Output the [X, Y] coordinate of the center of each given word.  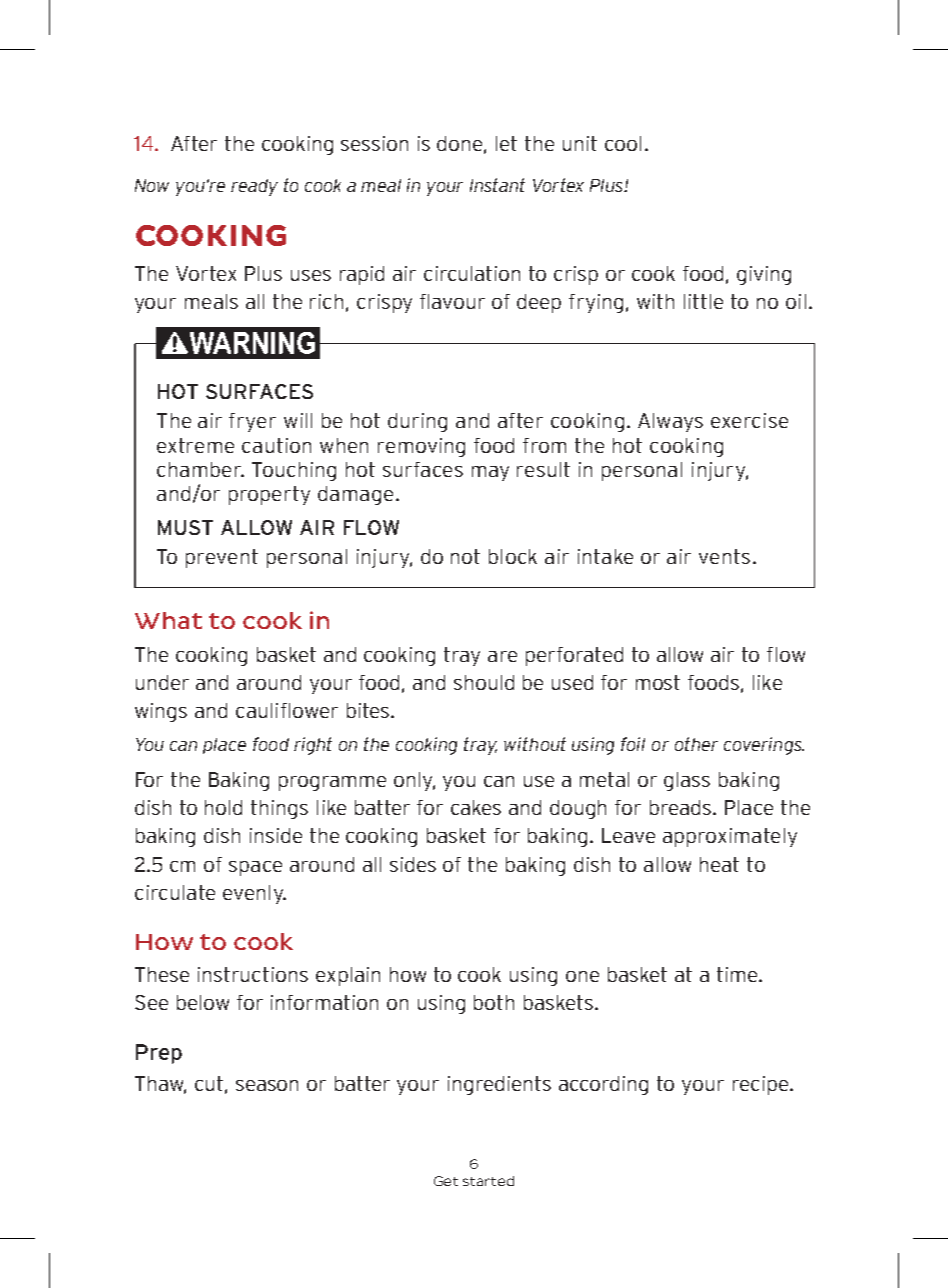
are [502, 656]
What [168, 620]
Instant [497, 185]
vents [724, 556]
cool [623, 143]
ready [254, 187]
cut [210, 1084]
